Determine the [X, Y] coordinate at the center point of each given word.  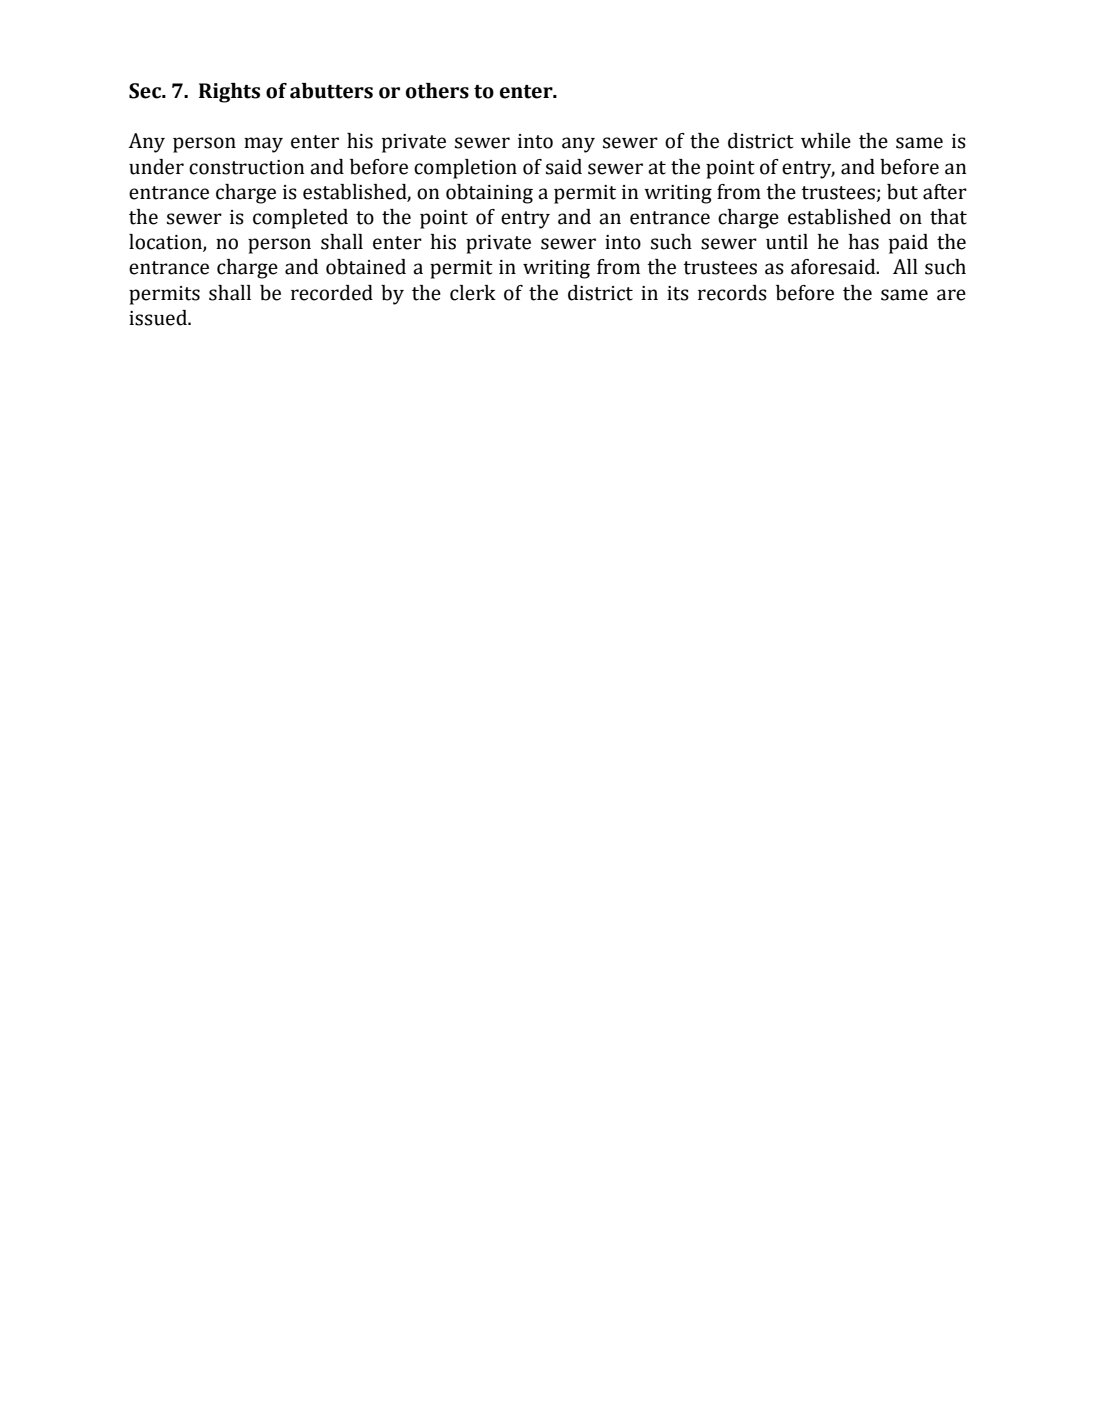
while [826, 141]
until [787, 242]
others [437, 91]
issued [159, 318]
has [863, 242]
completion [465, 169]
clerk [473, 293]
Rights [229, 93]
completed [300, 219]
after [945, 192]
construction [246, 167]
